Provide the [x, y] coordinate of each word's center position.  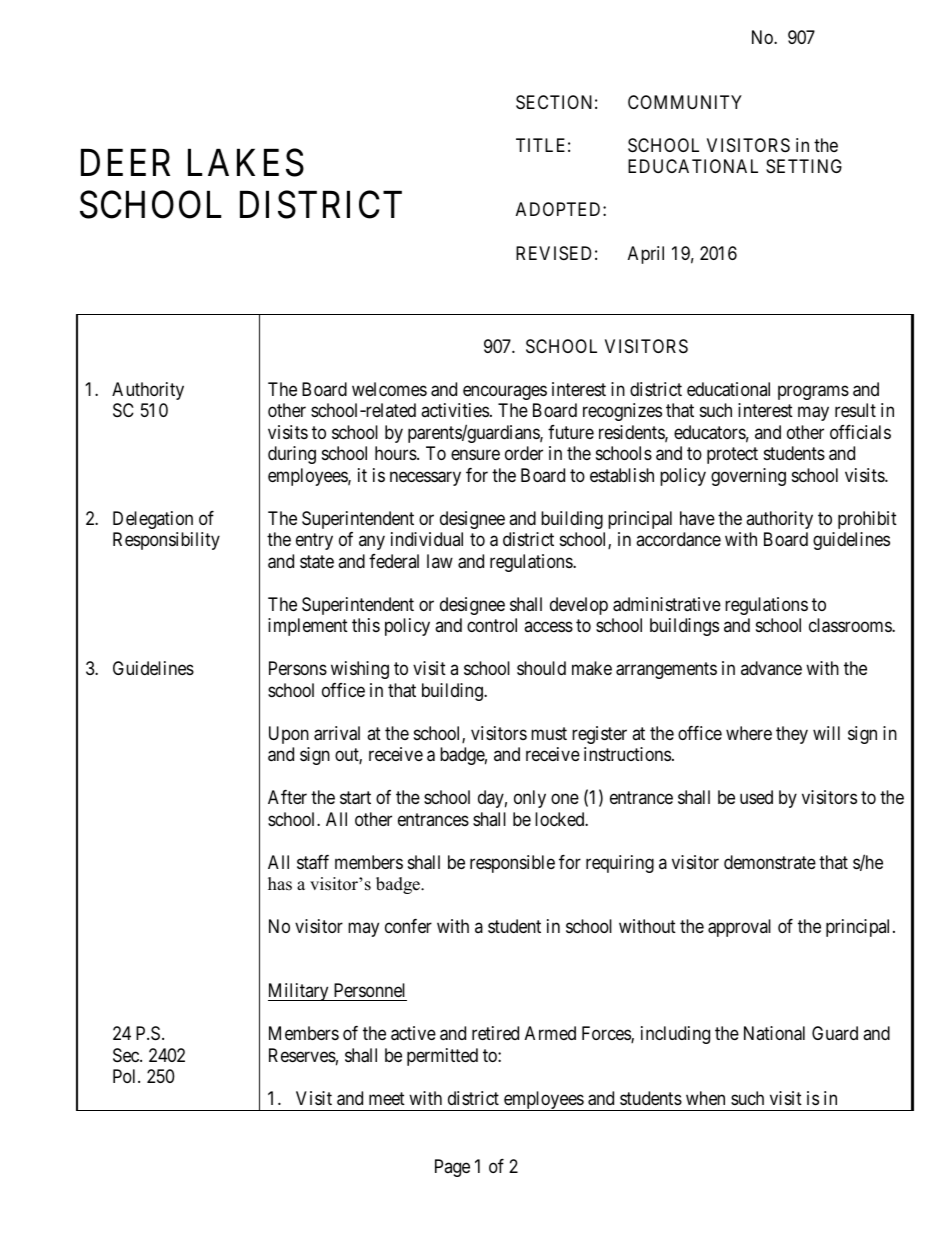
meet [387, 1098]
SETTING [804, 166]
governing [748, 477]
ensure [475, 455]
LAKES [246, 162]
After [287, 797]
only [530, 799]
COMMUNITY [685, 102]
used [756, 797]
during [292, 455]
